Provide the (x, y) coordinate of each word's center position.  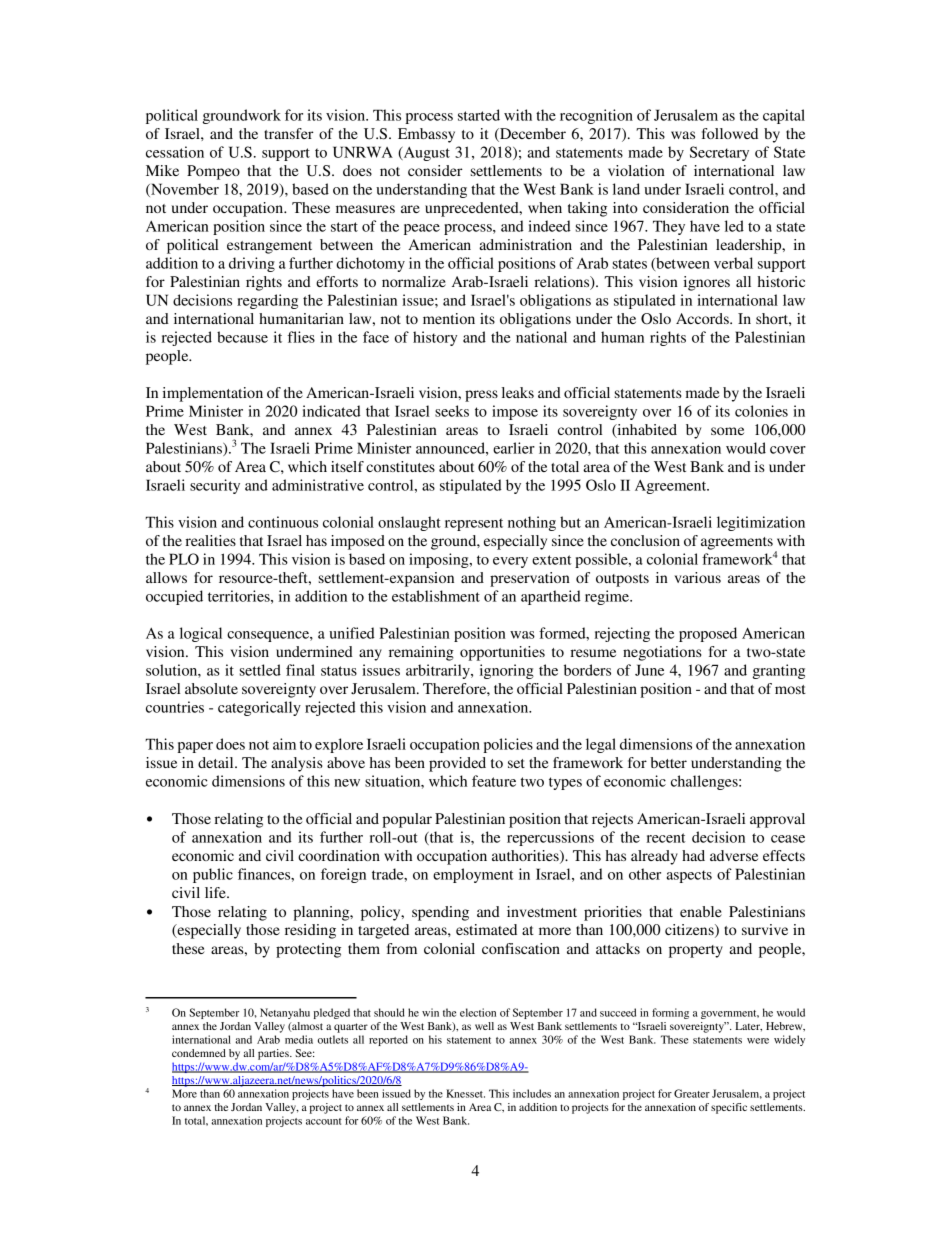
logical (201, 634)
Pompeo (213, 172)
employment (473, 875)
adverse (734, 855)
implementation (213, 394)
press (481, 396)
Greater (692, 1093)
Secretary (719, 153)
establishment (436, 596)
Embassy (426, 135)
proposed (708, 634)
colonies (761, 411)
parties (274, 1054)
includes (532, 1093)
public (213, 875)
